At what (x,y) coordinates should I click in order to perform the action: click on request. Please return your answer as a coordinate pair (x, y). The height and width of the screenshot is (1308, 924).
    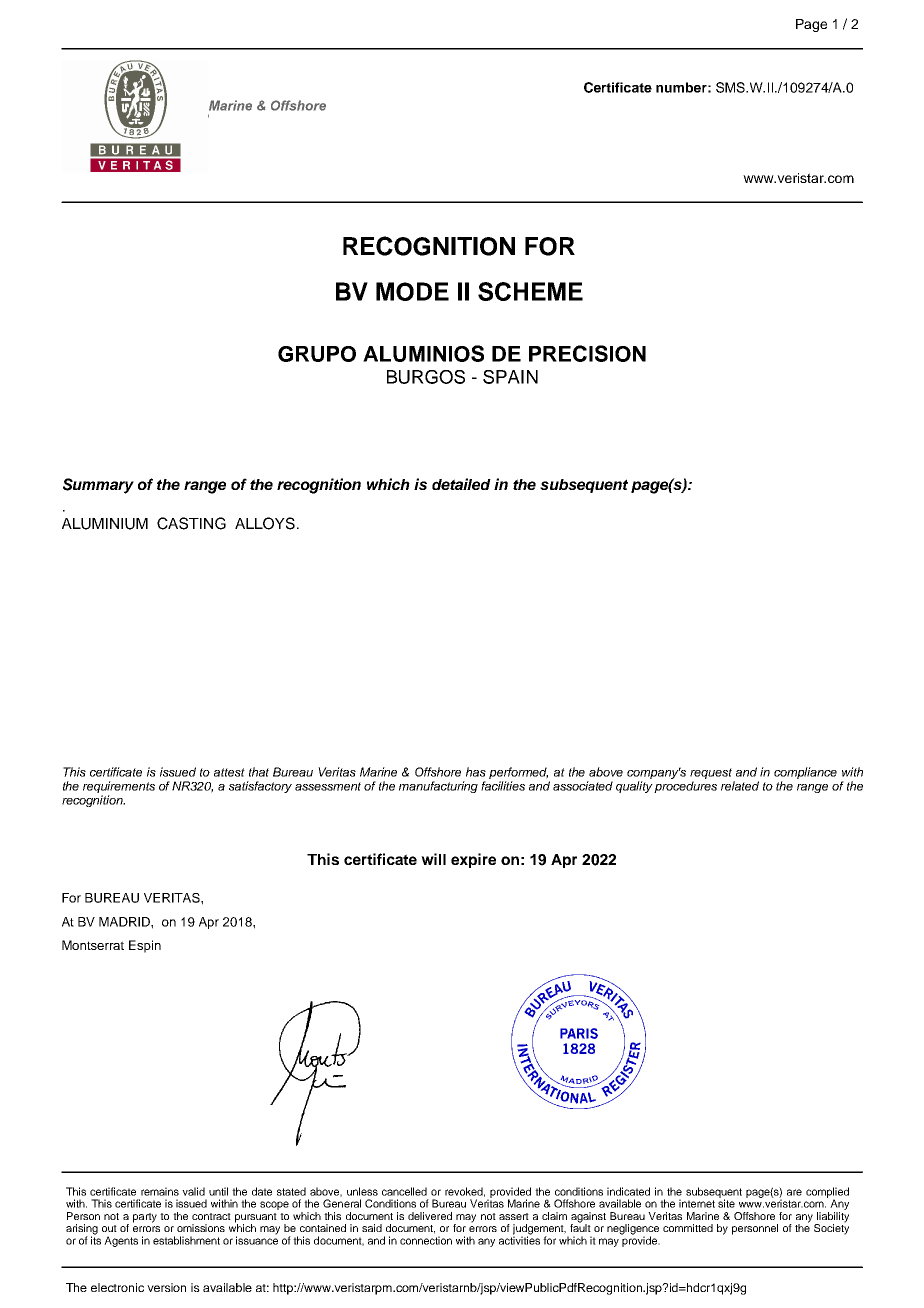
    Looking at the image, I should click on (712, 775).
